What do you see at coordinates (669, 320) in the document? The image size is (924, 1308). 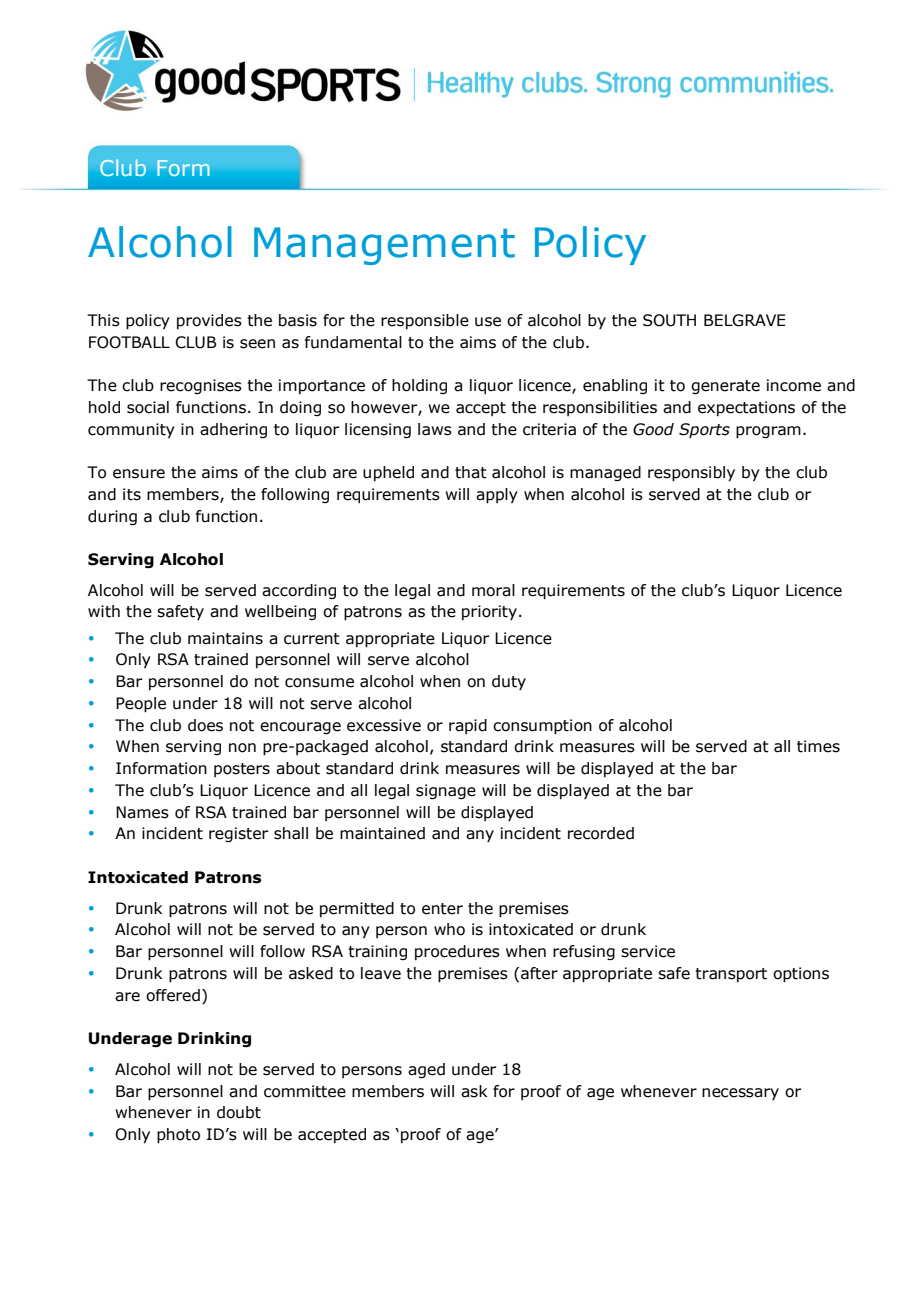 I see `SOUTH` at bounding box center [669, 320].
